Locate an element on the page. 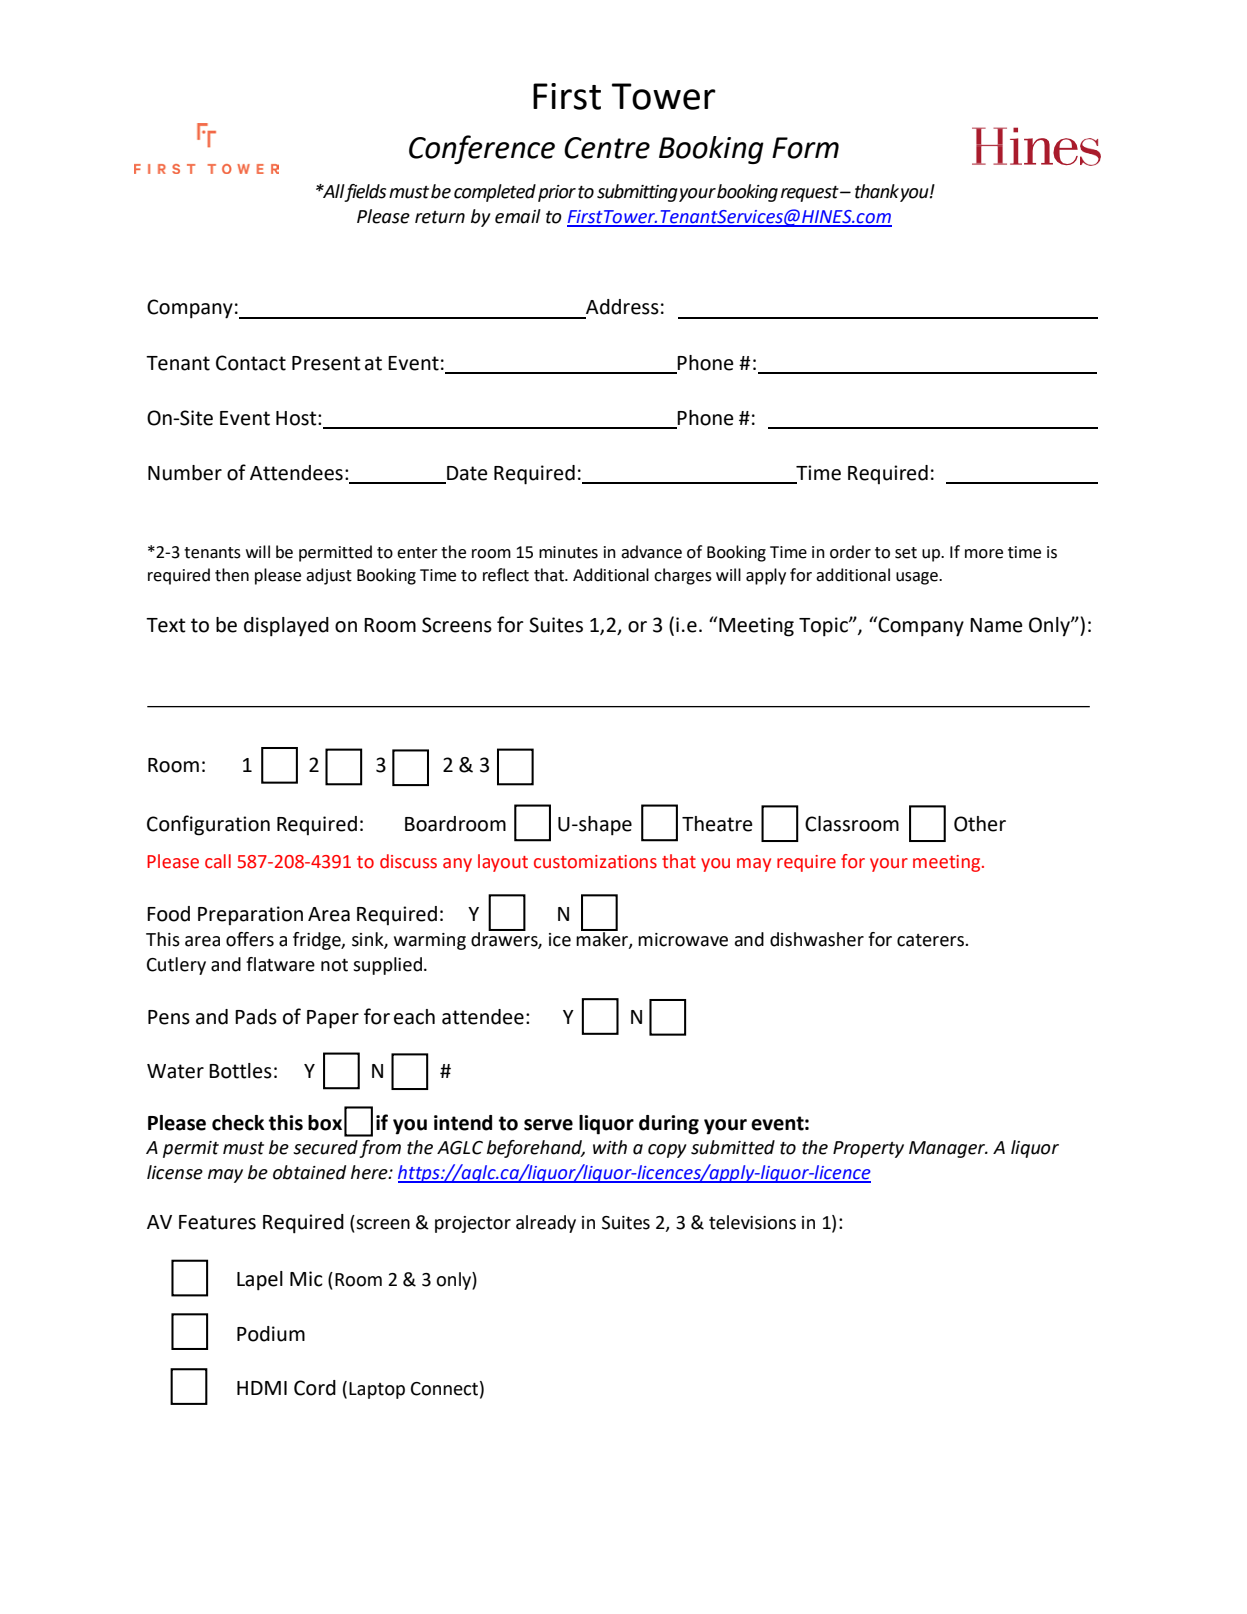  customizations is located at coordinates (595, 862).
